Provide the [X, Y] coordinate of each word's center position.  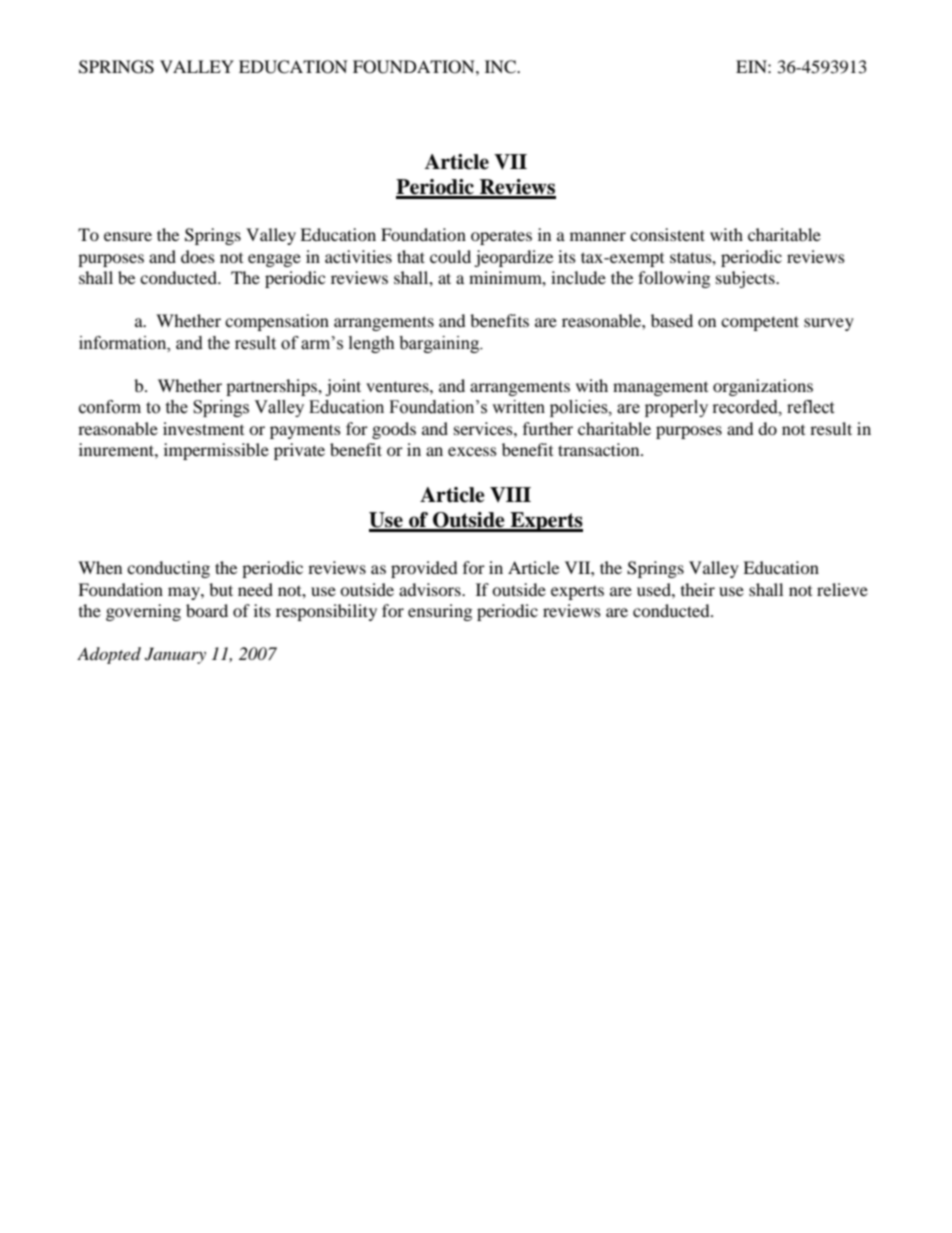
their [698, 589]
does [198, 256]
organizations [763, 387]
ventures [398, 386]
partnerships [272, 387]
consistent [667, 234]
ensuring [440, 612]
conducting [168, 569]
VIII [510, 494]
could [450, 256]
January [175, 655]
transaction [600, 449]
